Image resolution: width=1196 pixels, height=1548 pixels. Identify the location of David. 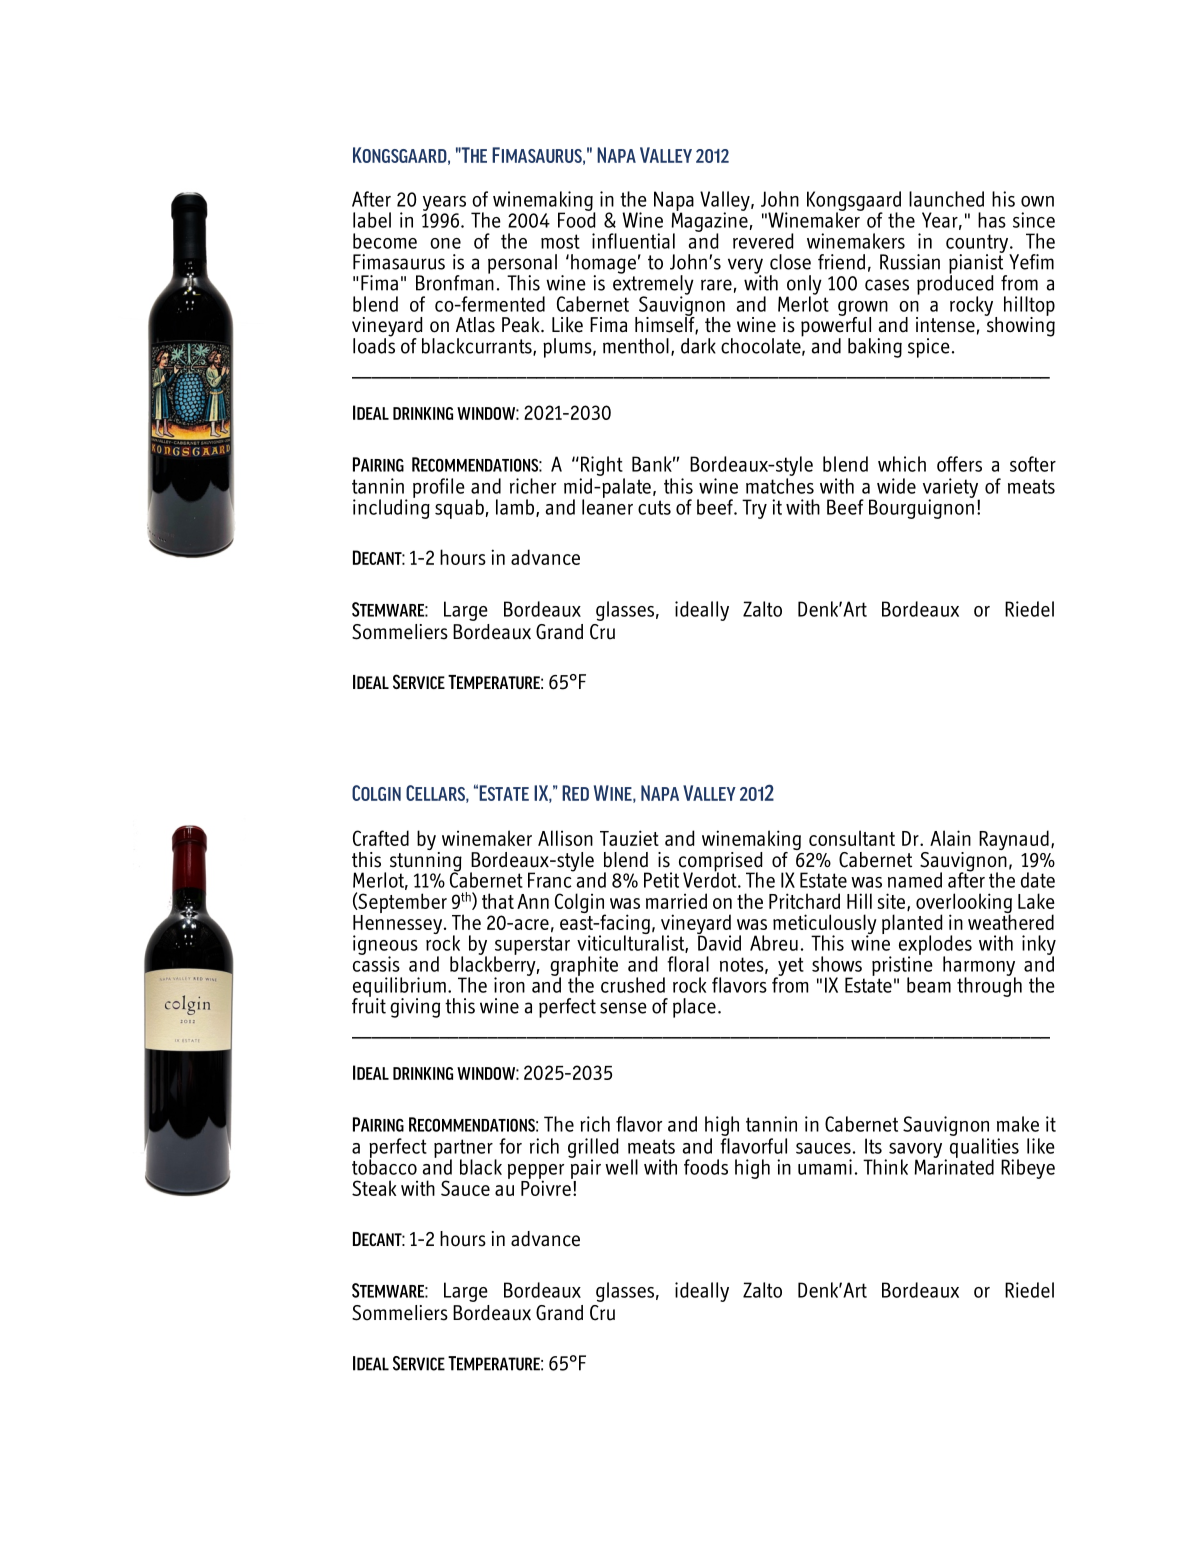
(719, 942).
